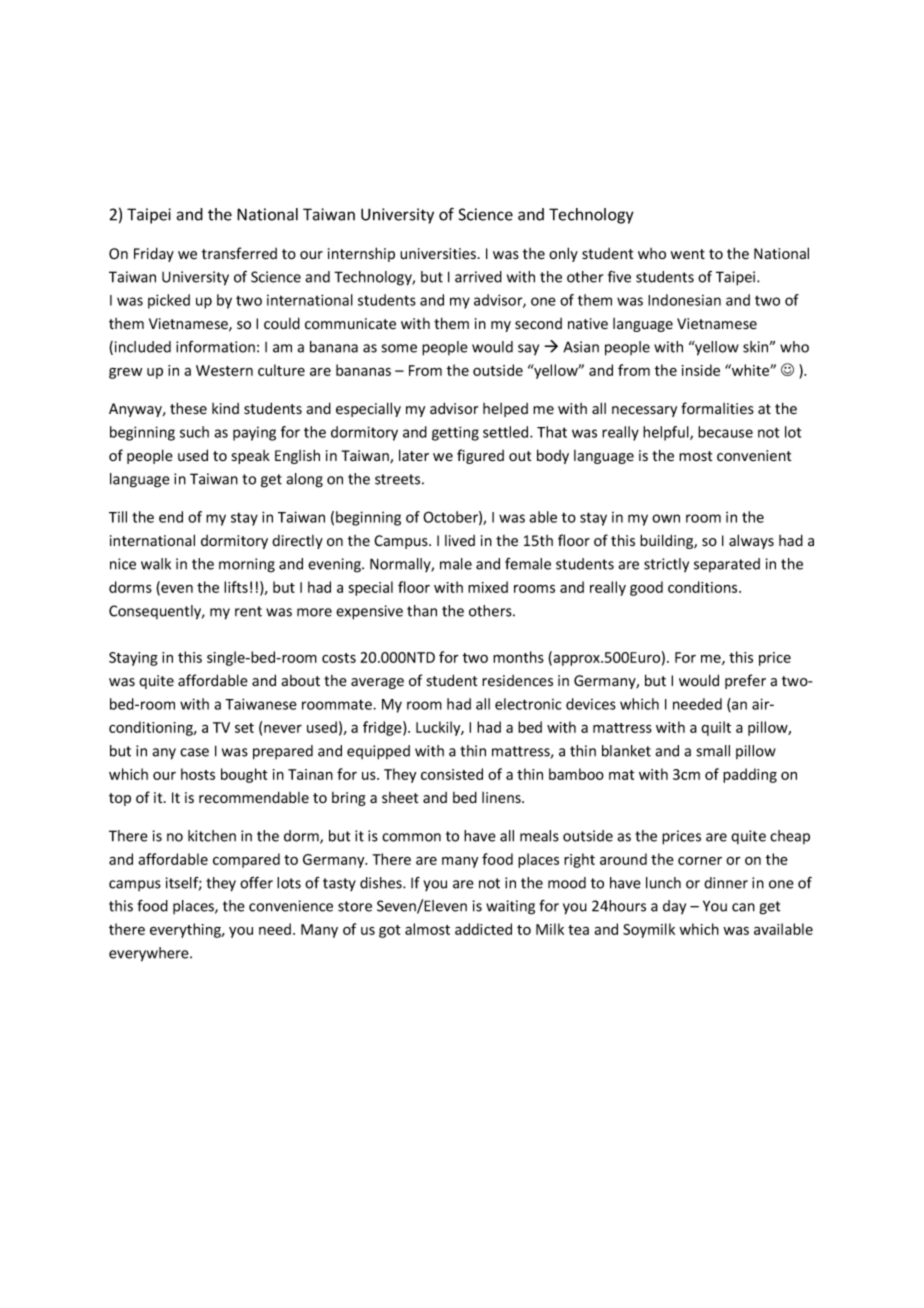 The width and height of the screenshot is (924, 1308). What do you see at coordinates (478, 277) in the screenshot?
I see `arrived` at bounding box center [478, 277].
